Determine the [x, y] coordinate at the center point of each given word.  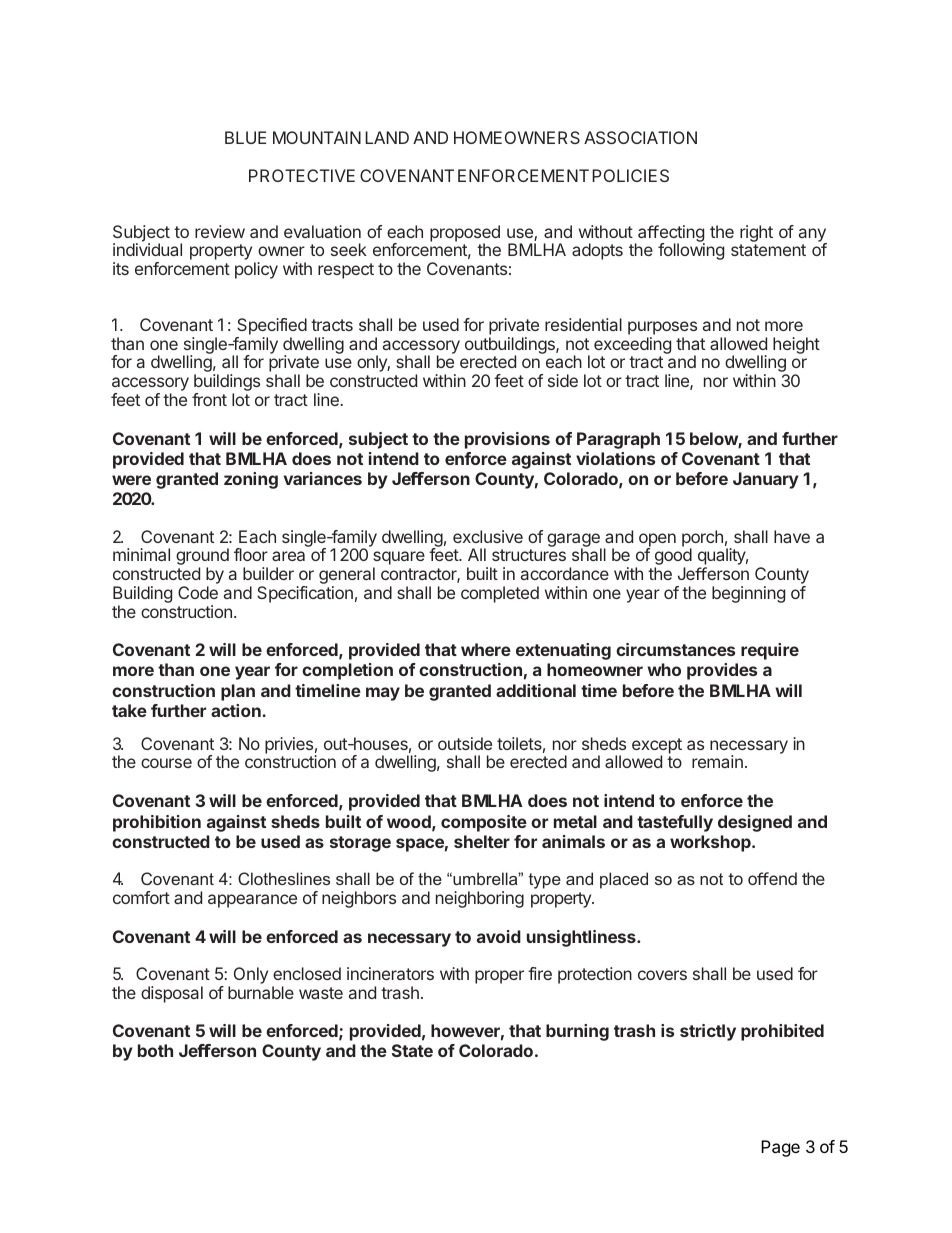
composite [484, 823]
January [766, 480]
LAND [387, 137]
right [756, 233]
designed [755, 823]
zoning [251, 480]
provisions [507, 440]
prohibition [157, 823]
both [155, 1050]
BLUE [245, 137]
